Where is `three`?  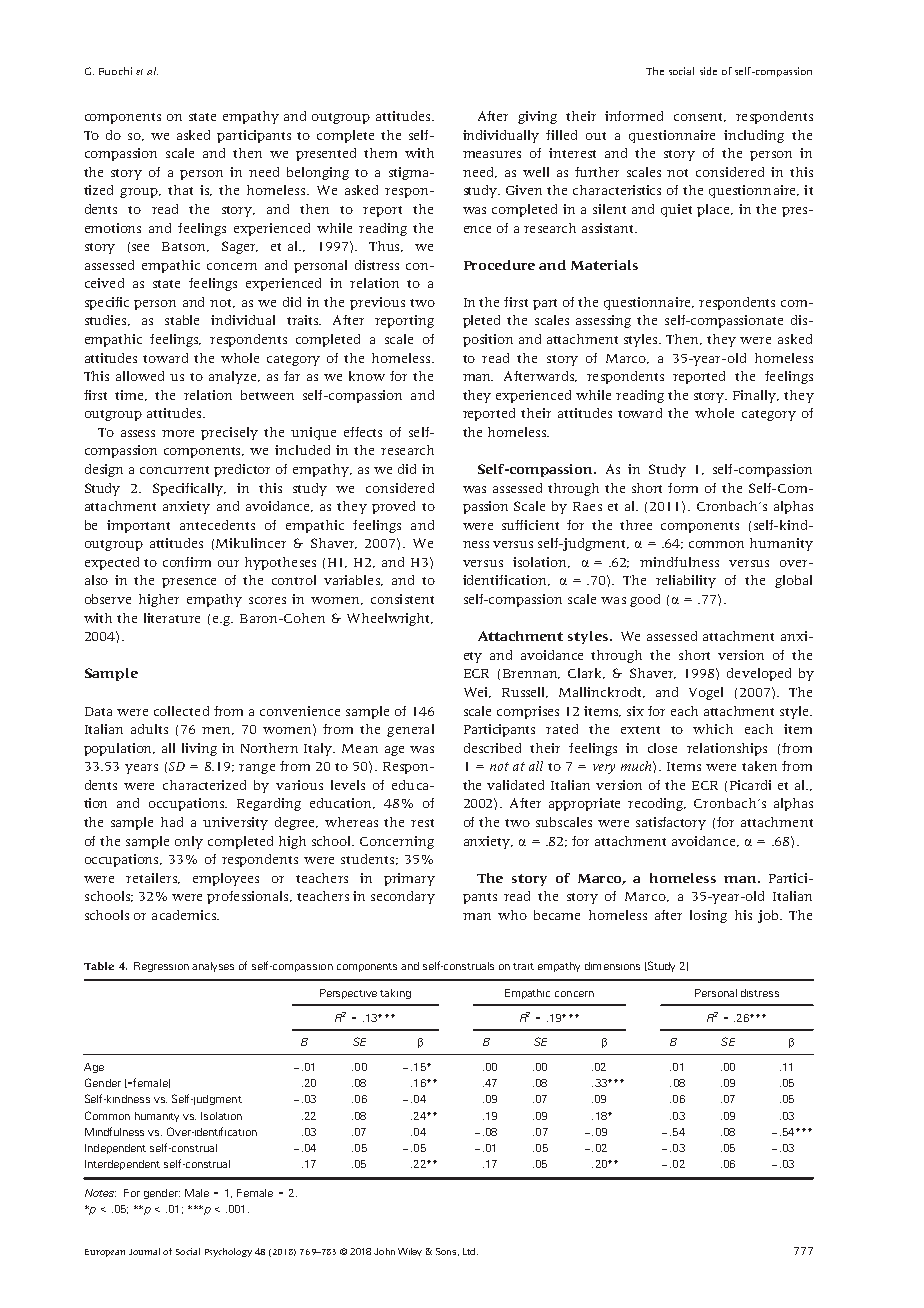
three is located at coordinates (636, 525).
